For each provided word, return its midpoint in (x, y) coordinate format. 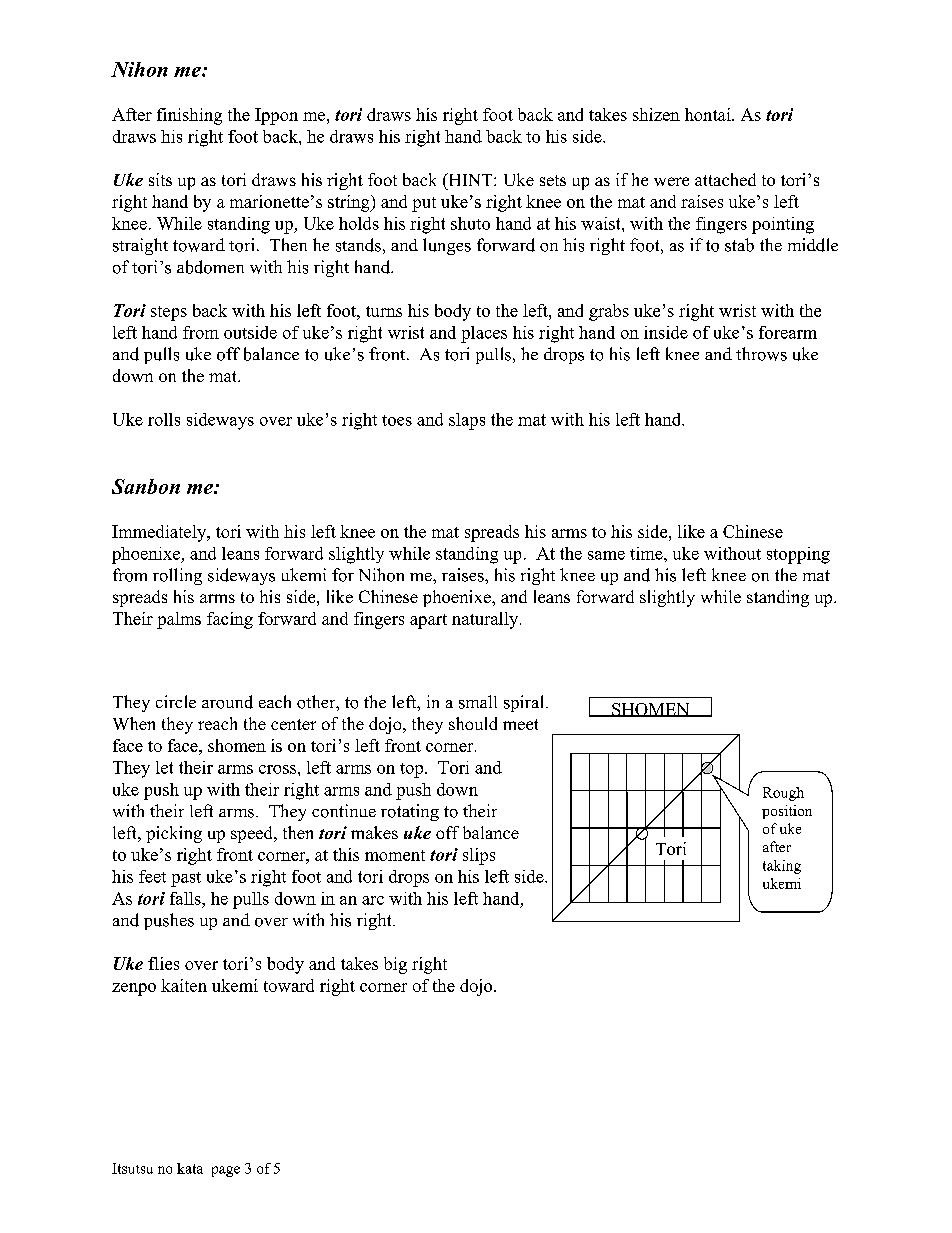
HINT (470, 179)
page (226, 1171)
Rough (783, 794)
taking (782, 867)
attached (725, 179)
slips (479, 856)
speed (253, 834)
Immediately (160, 533)
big (395, 965)
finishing (189, 116)
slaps (467, 421)
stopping (798, 555)
